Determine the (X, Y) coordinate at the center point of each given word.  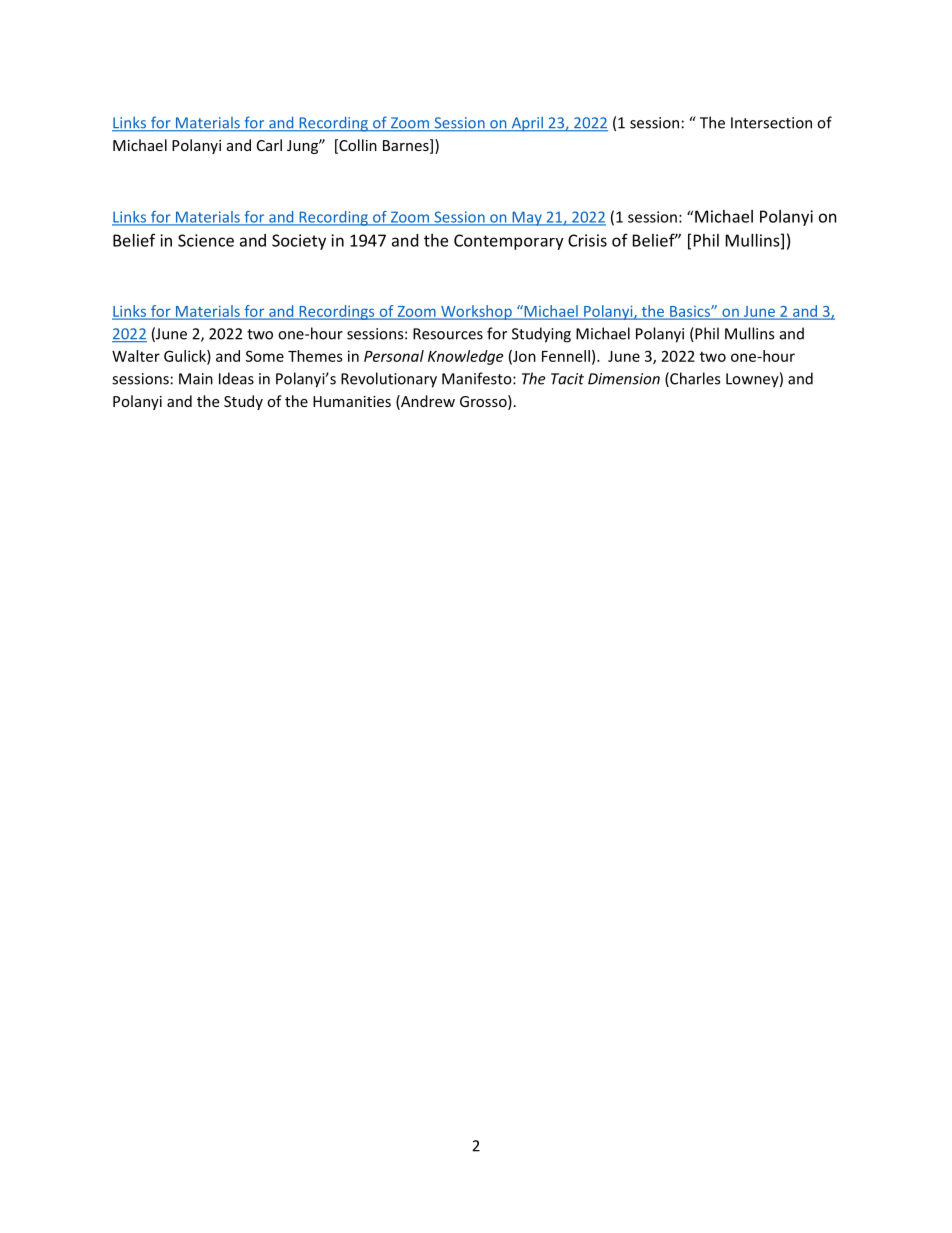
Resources (448, 334)
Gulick (186, 357)
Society (299, 242)
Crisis (587, 240)
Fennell (566, 356)
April (527, 124)
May (527, 218)
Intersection (771, 123)
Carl (269, 145)
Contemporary (509, 242)
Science (206, 240)
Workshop (476, 312)
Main (196, 379)
